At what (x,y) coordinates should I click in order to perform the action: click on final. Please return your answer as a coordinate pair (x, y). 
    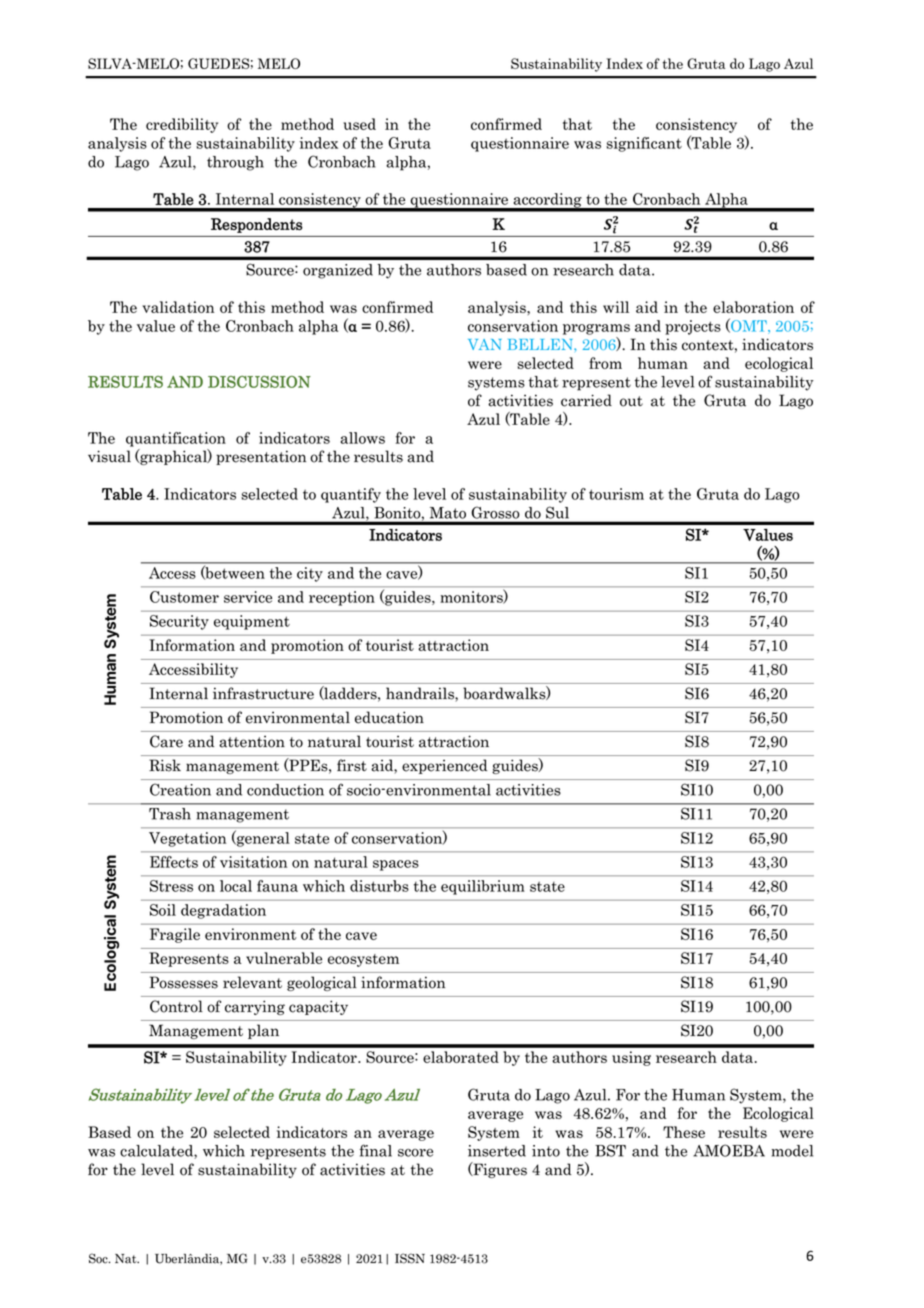
    Looking at the image, I should click on (376, 1150).
